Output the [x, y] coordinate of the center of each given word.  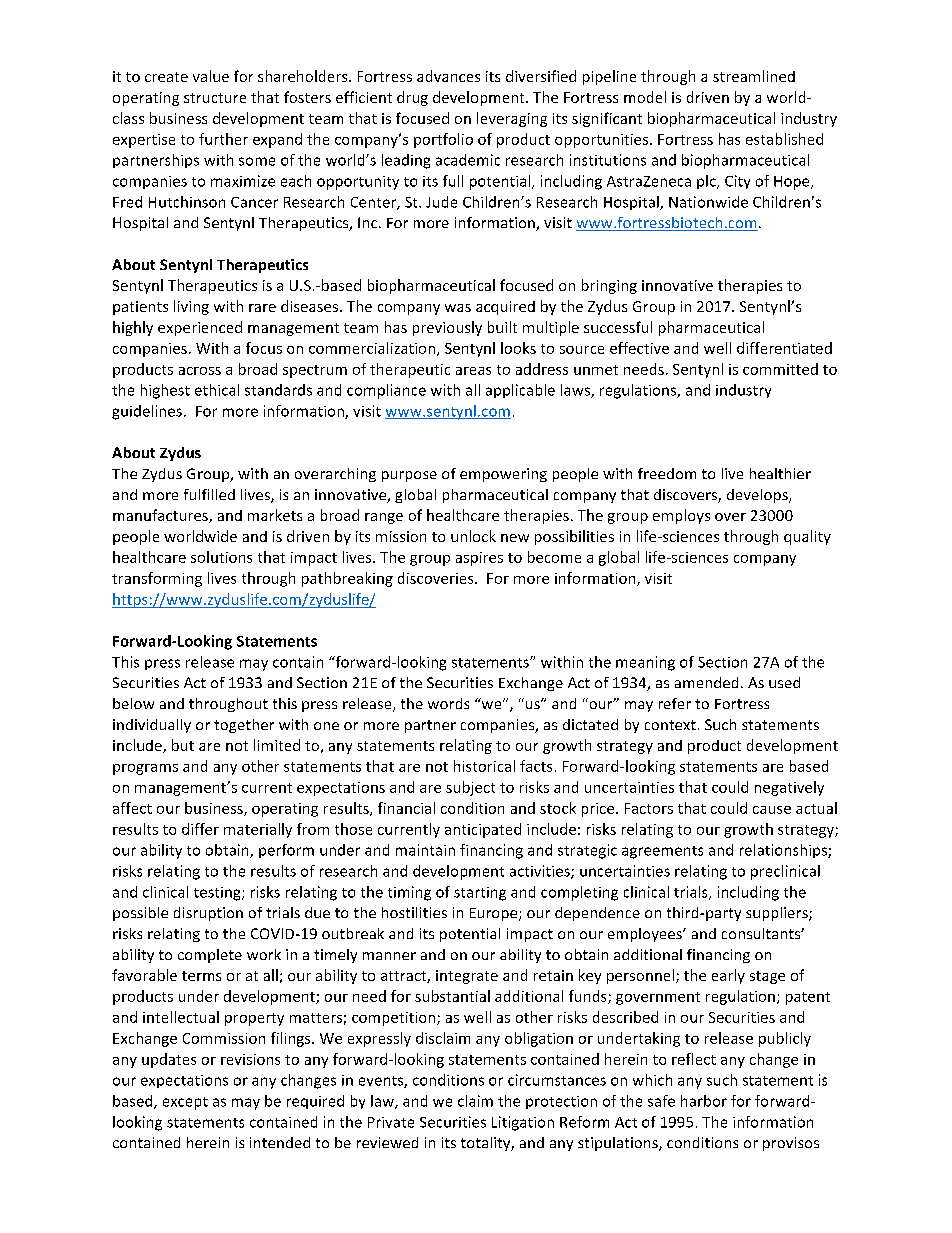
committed [780, 369]
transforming [157, 579]
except [185, 1103]
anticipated [483, 830]
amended [706, 682]
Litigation [523, 1123]
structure [215, 98]
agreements [662, 852]
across [200, 371]
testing [218, 894]
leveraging [512, 119]
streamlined [754, 76]
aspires [479, 559]
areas [473, 371]
